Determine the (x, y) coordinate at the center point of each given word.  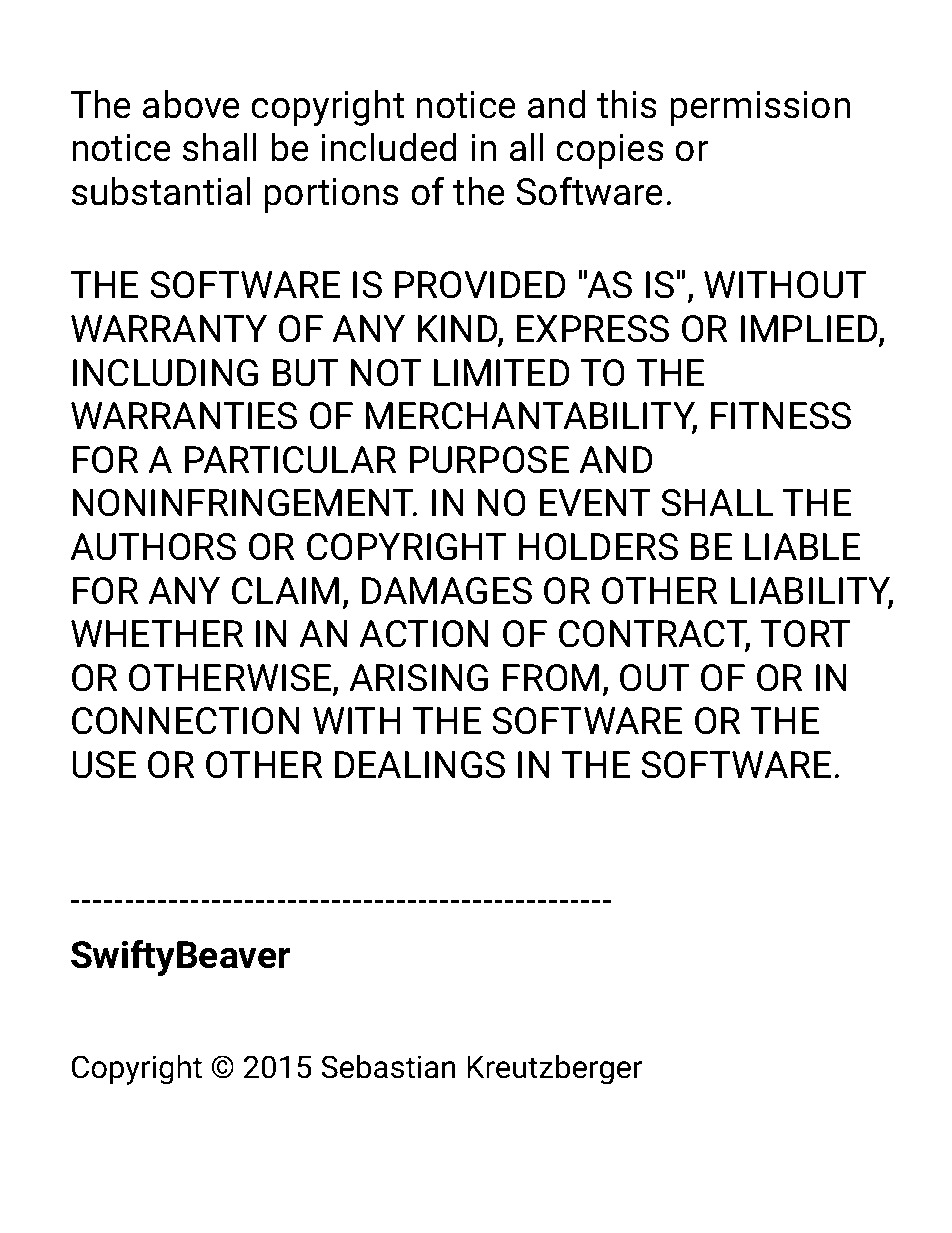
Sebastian (388, 1066)
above (191, 104)
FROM (551, 678)
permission (760, 108)
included (389, 147)
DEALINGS (420, 765)
